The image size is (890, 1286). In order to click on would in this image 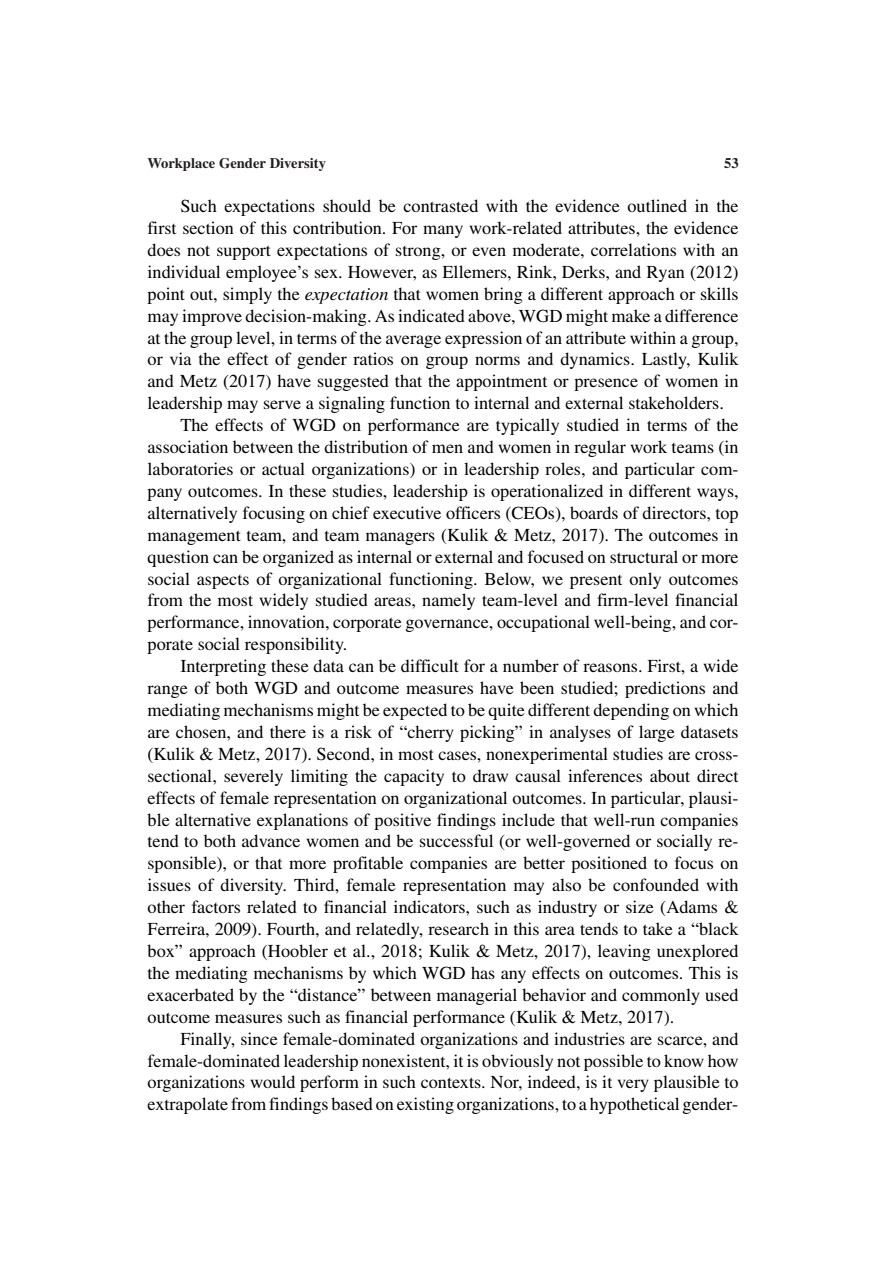, I will do `click(272, 1081)`.
